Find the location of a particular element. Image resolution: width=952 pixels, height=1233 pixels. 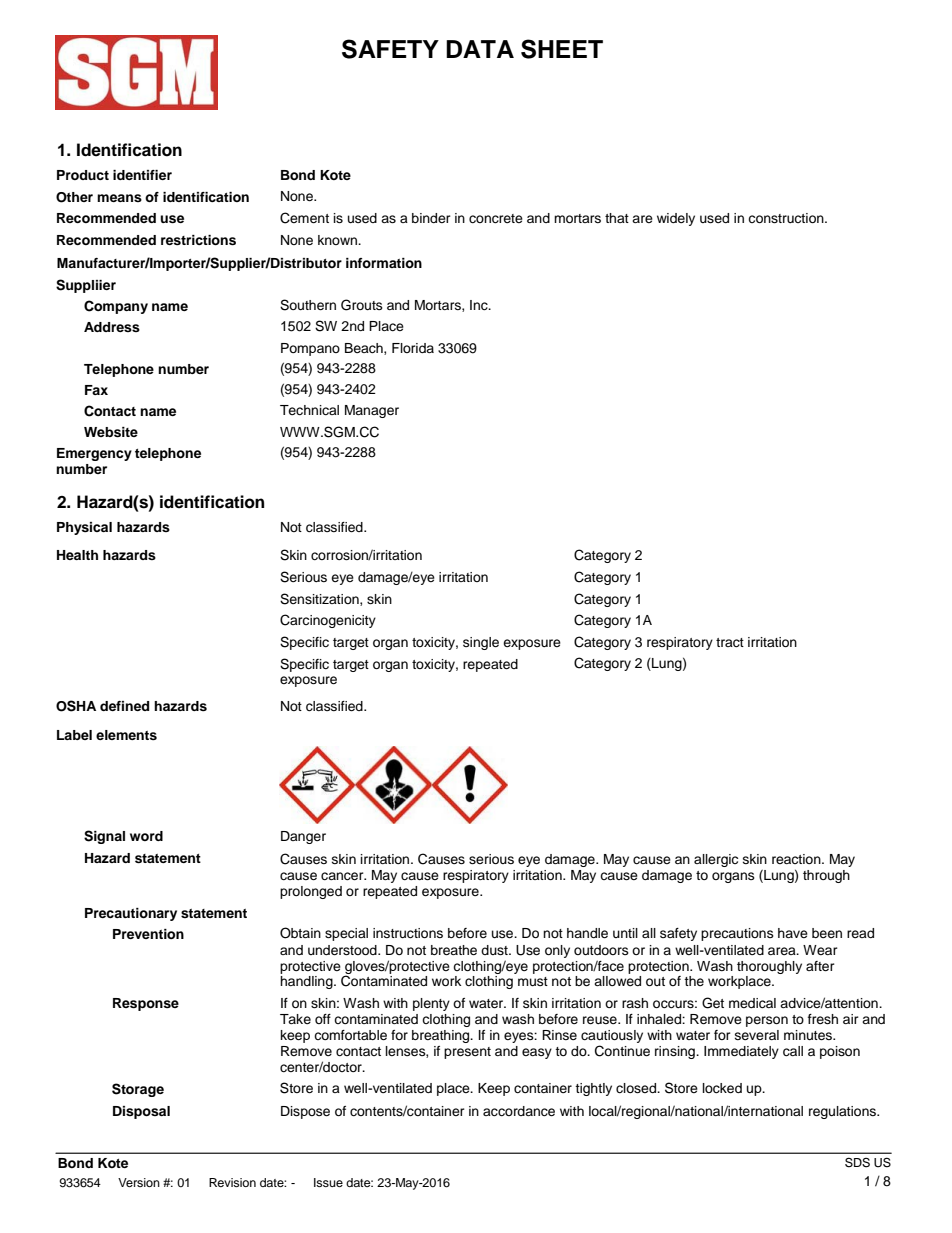

identifier is located at coordinates (142, 175).
